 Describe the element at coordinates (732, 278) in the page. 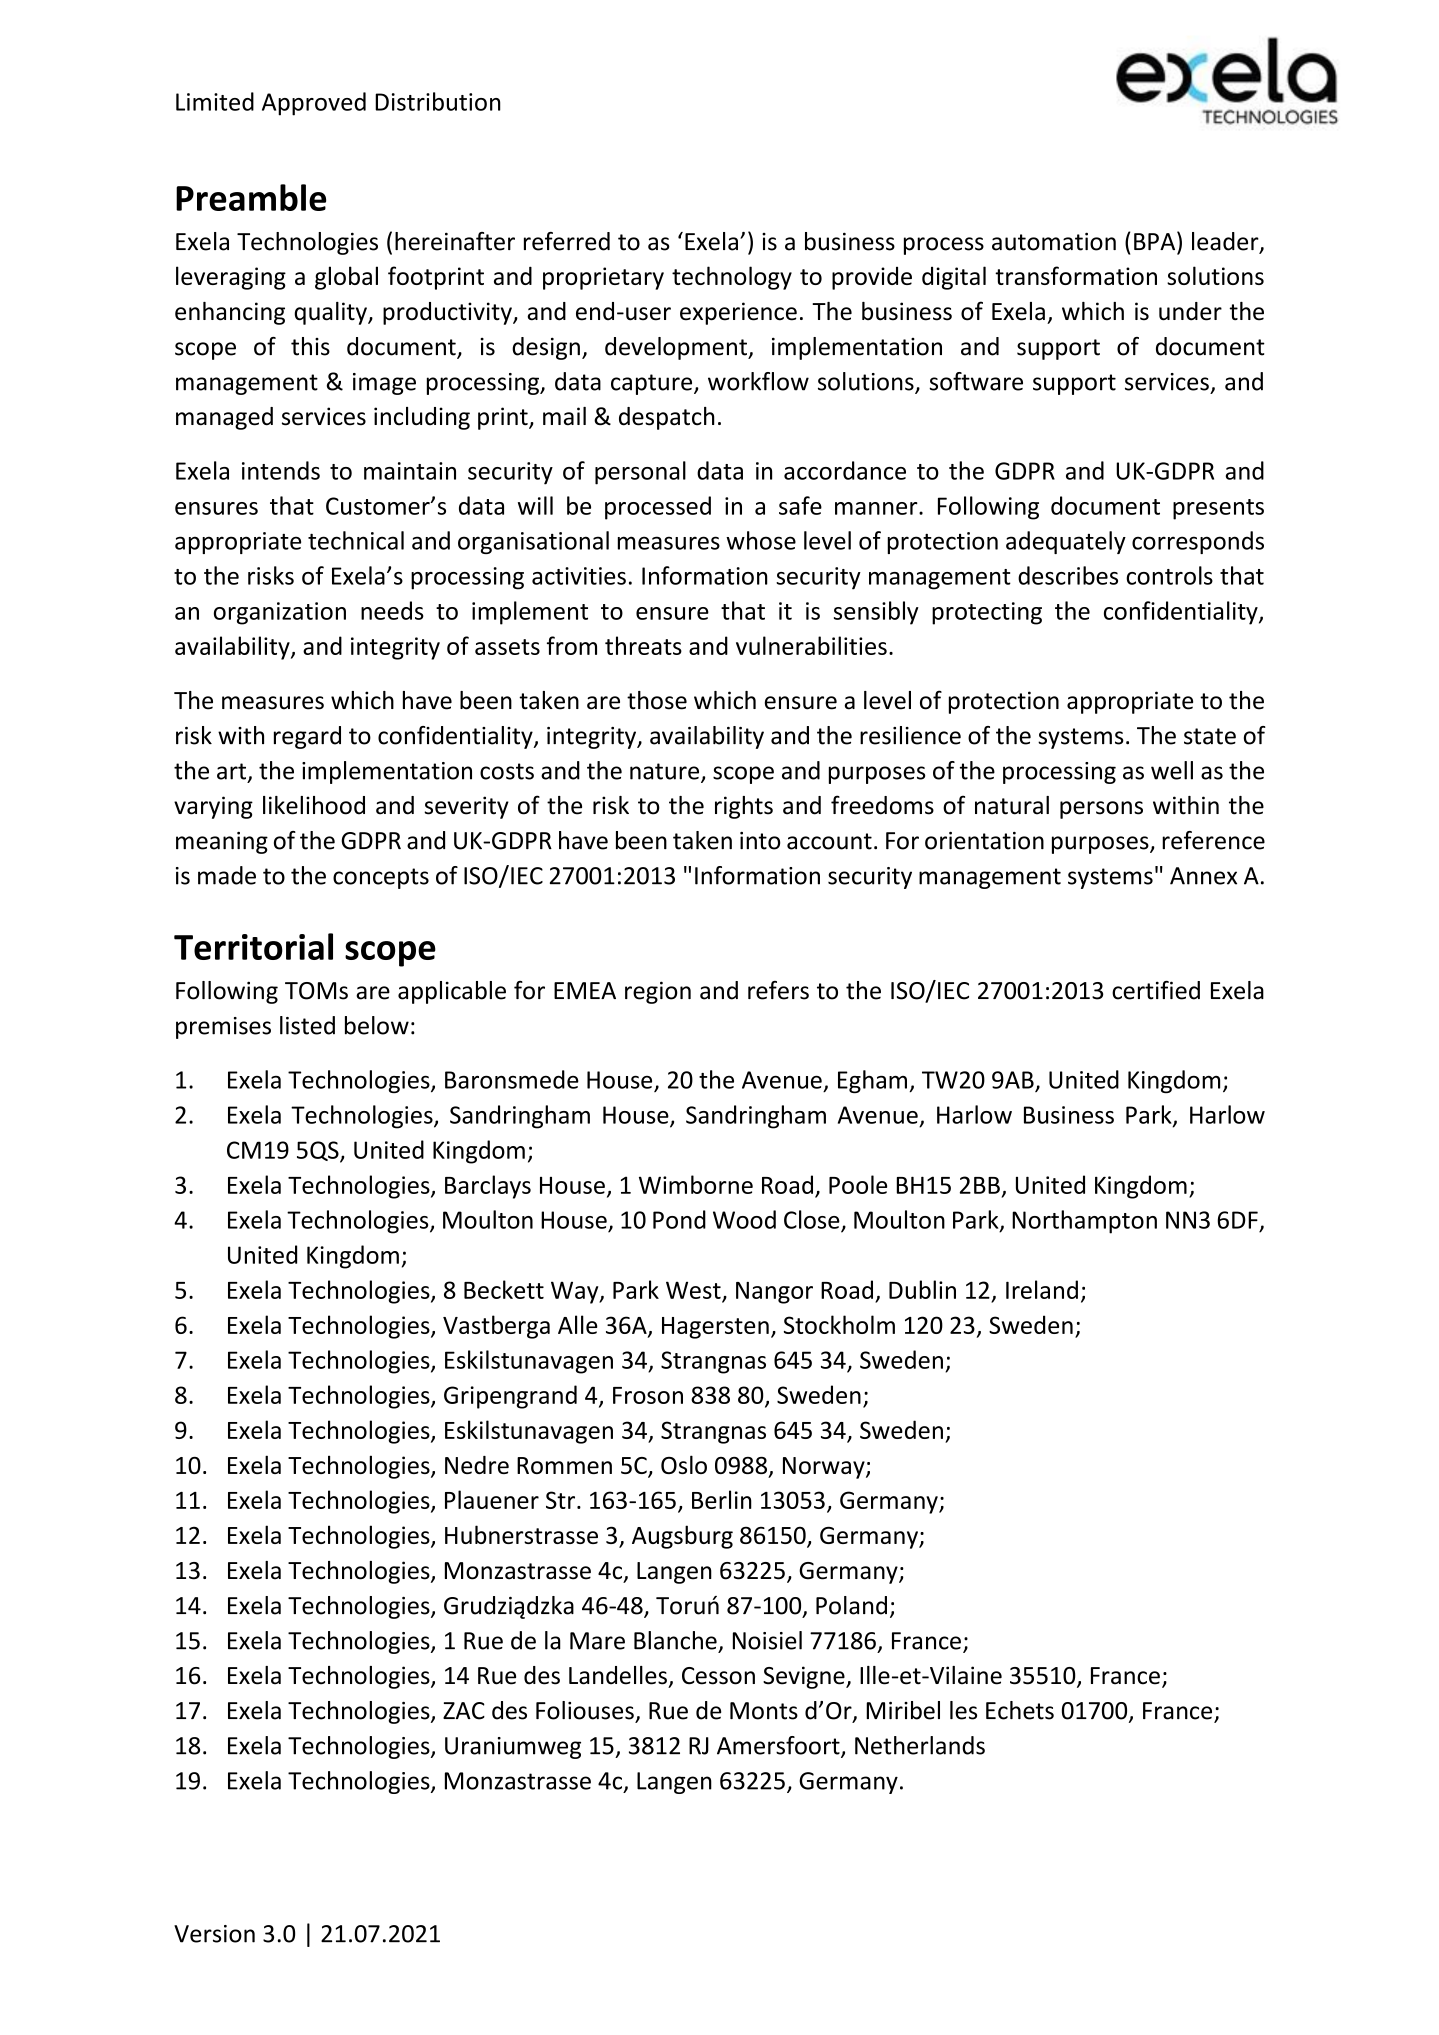

I see `technology` at that location.
